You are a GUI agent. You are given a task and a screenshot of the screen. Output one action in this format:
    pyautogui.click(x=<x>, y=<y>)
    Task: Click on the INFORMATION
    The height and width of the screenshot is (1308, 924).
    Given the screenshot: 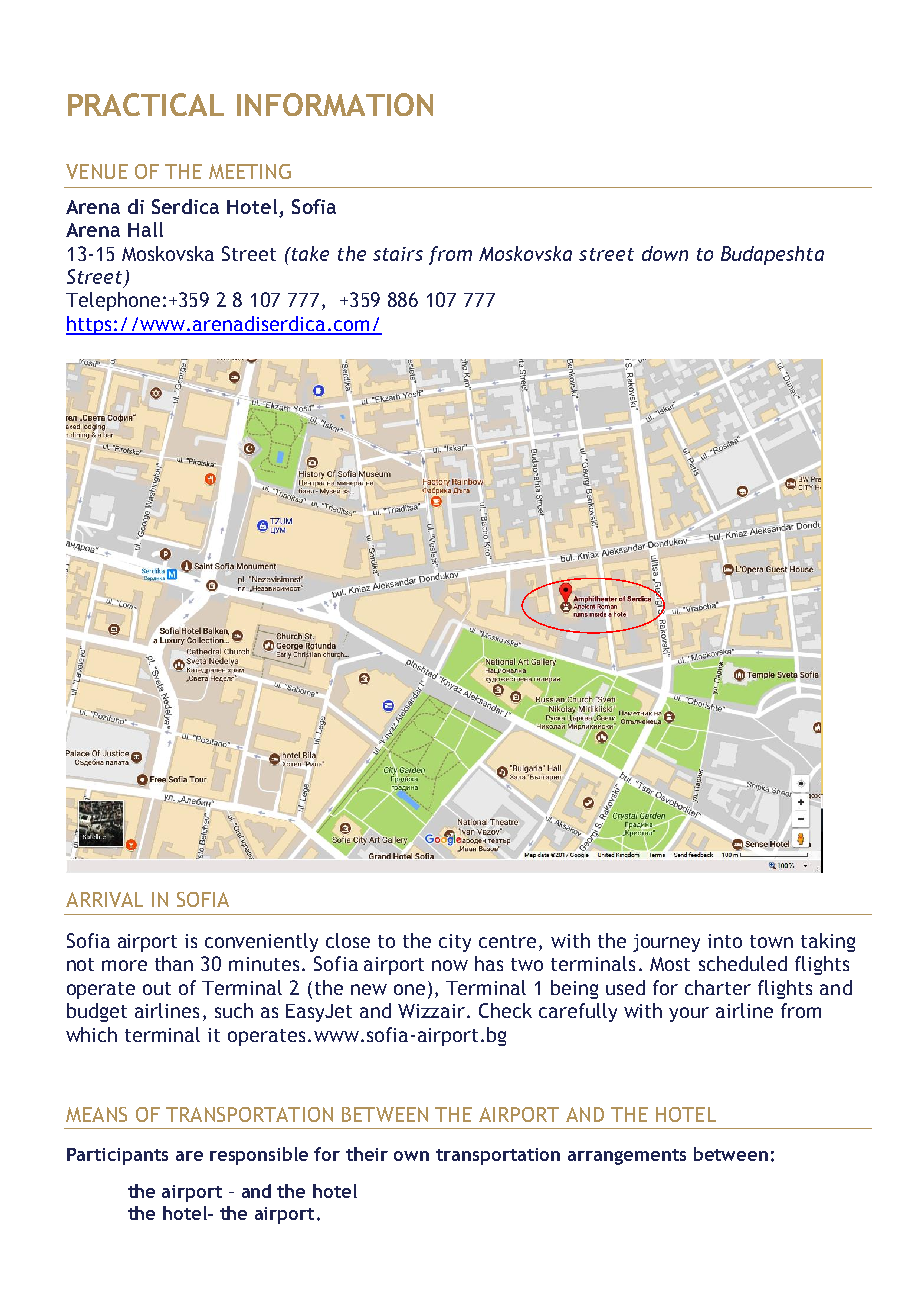 What is the action you would take?
    pyautogui.click(x=335, y=104)
